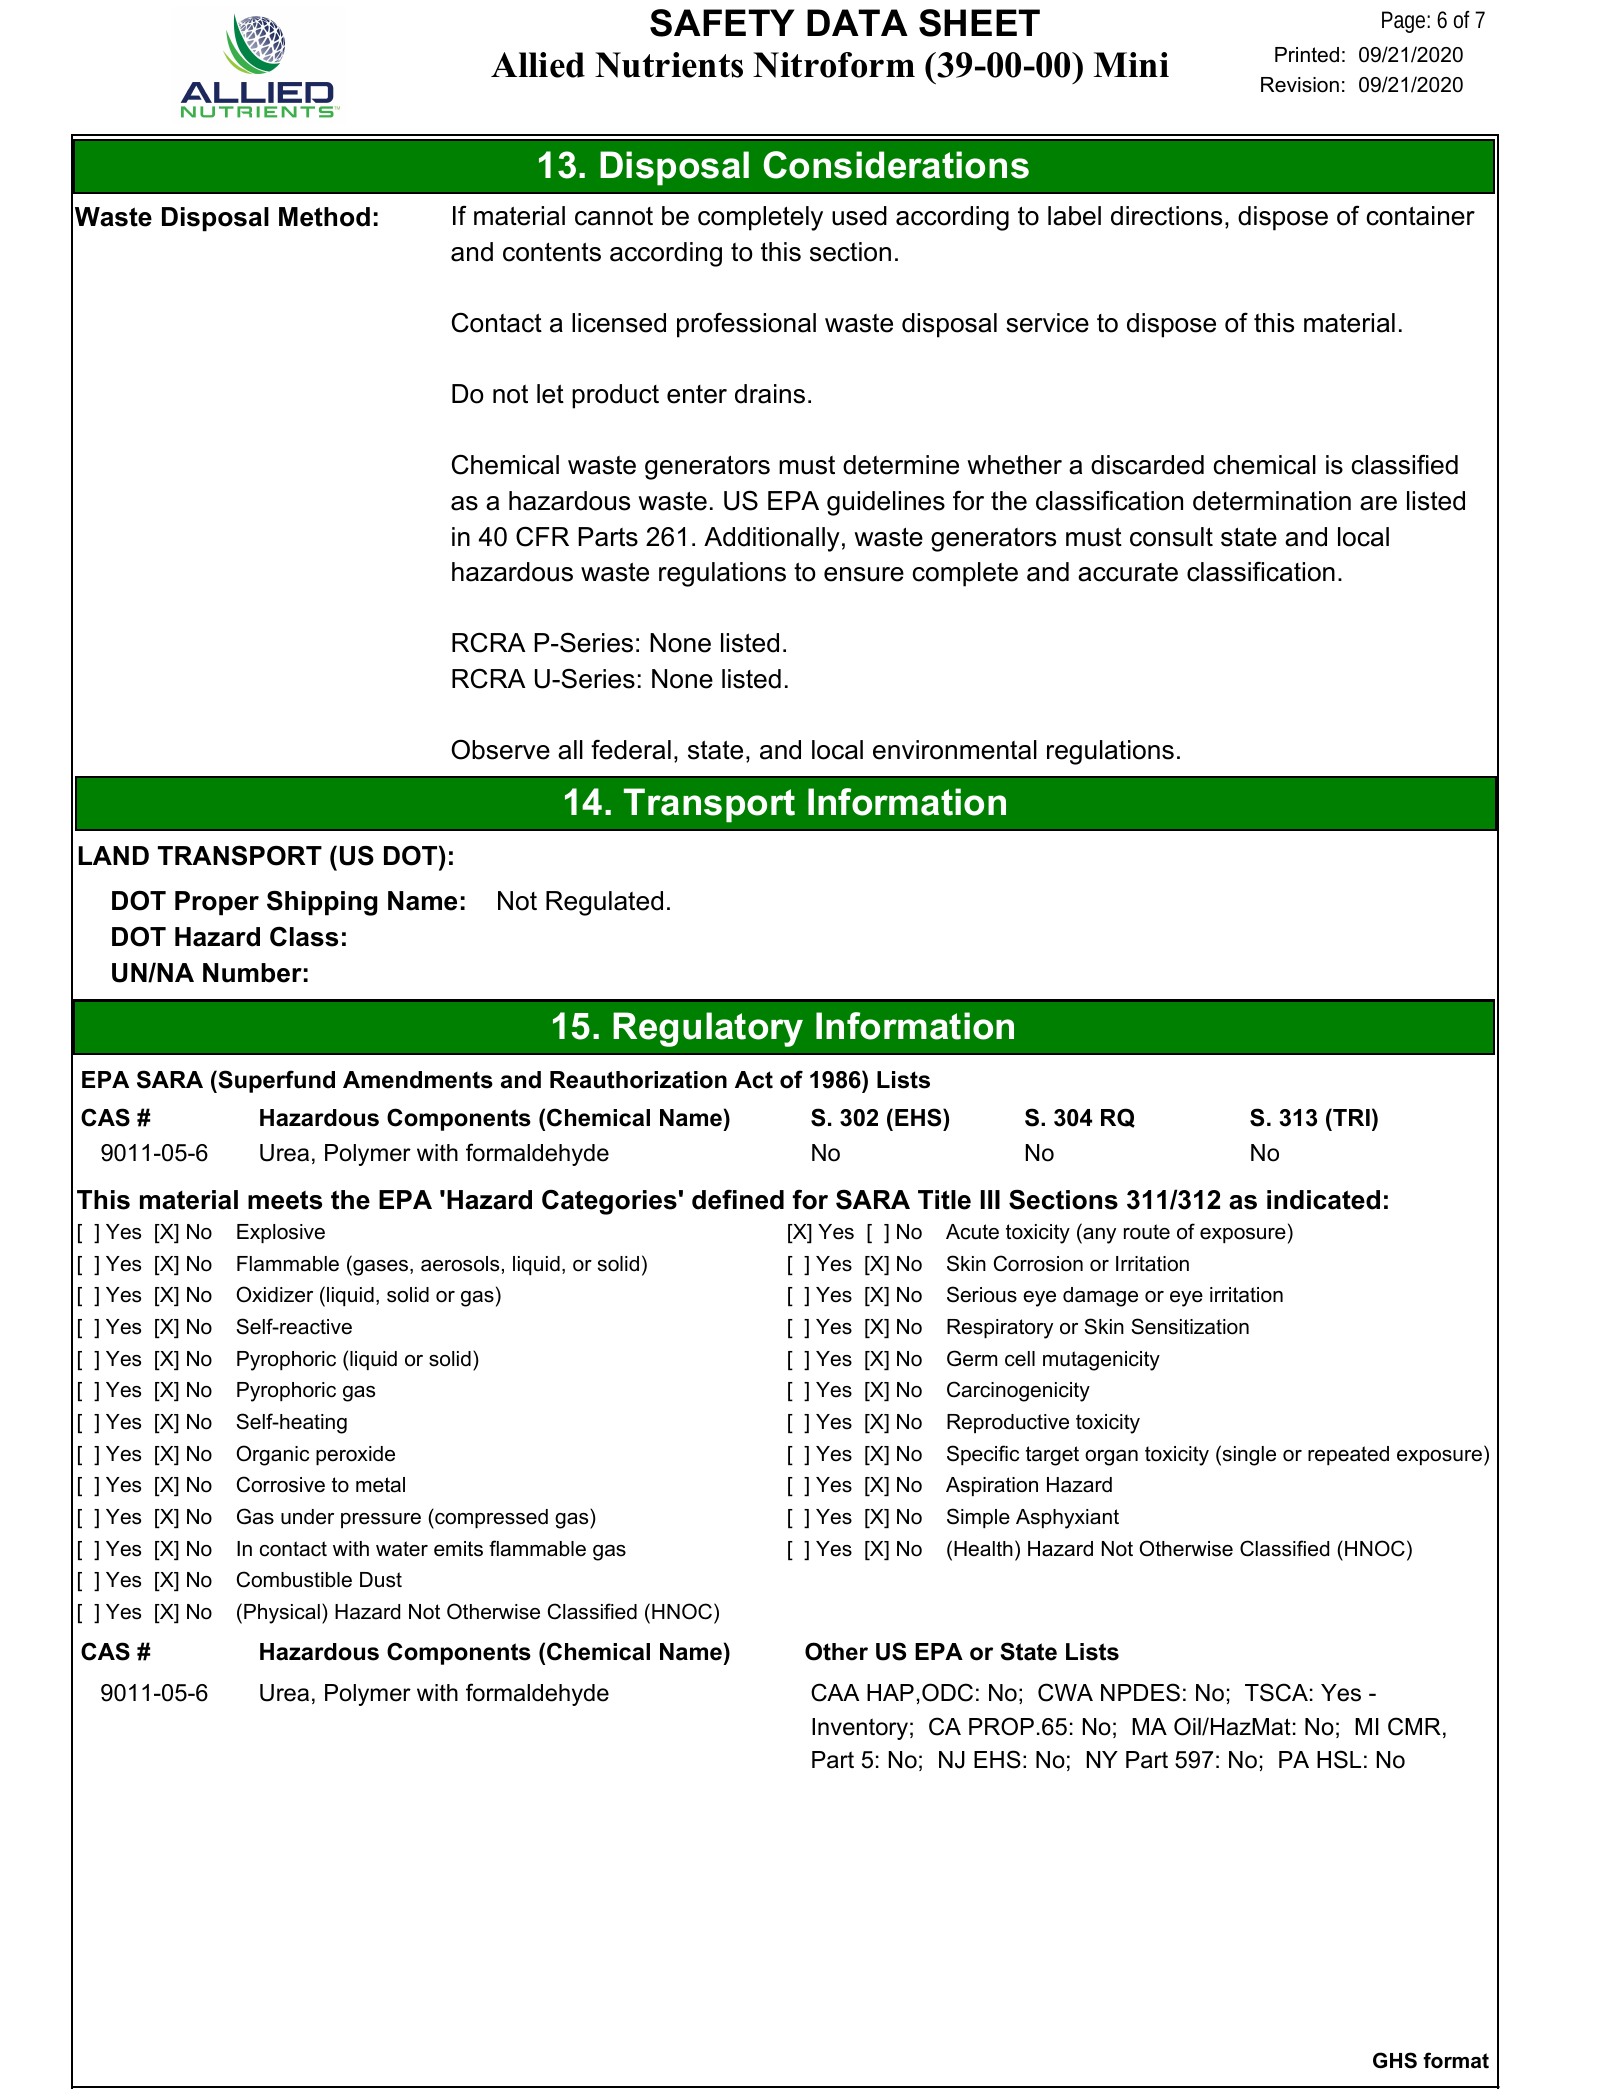 This screenshot has height=2089, width=1614. What do you see at coordinates (282, 1614) in the screenshot?
I see `Physical` at bounding box center [282, 1614].
